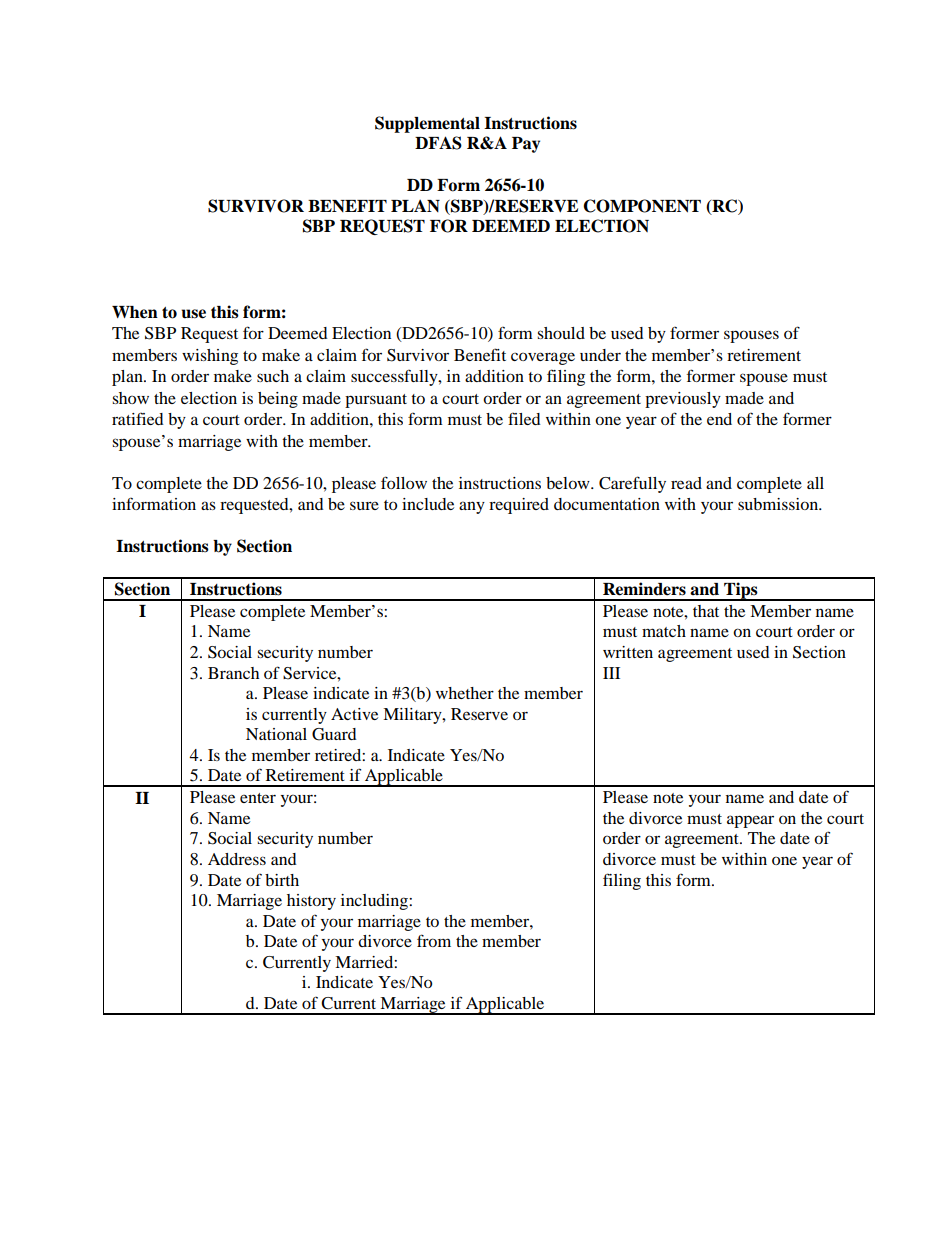 The image size is (952, 1233). What do you see at coordinates (233, 673) in the image?
I see `Branch` at bounding box center [233, 673].
